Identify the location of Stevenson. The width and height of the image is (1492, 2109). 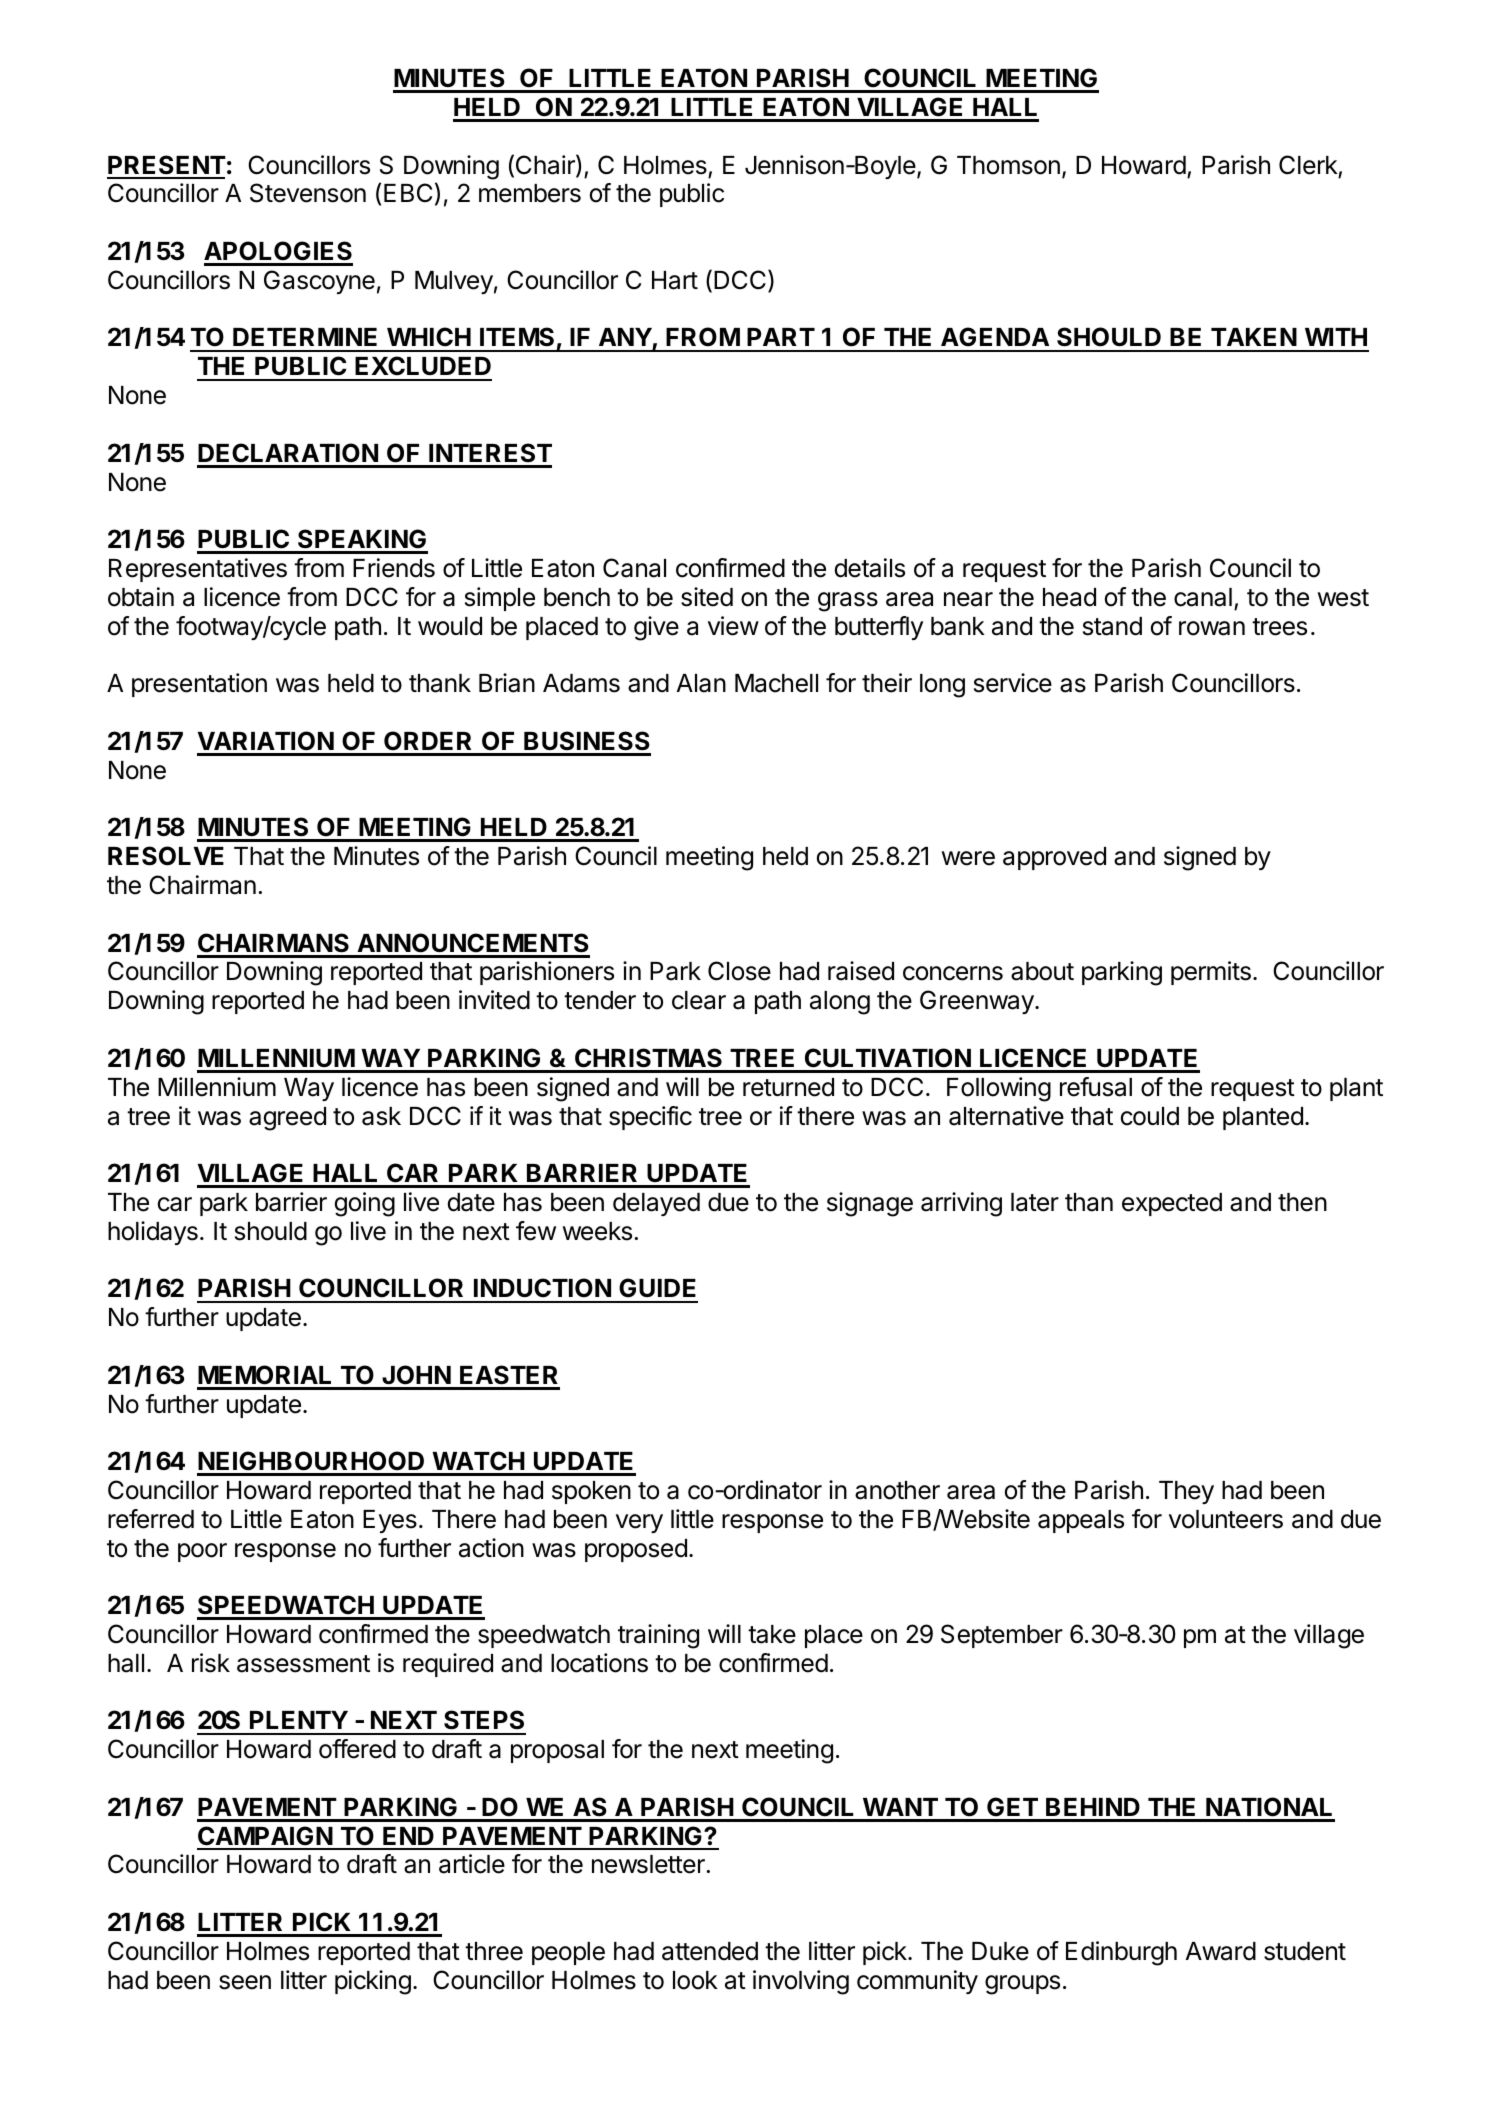
(308, 193).
